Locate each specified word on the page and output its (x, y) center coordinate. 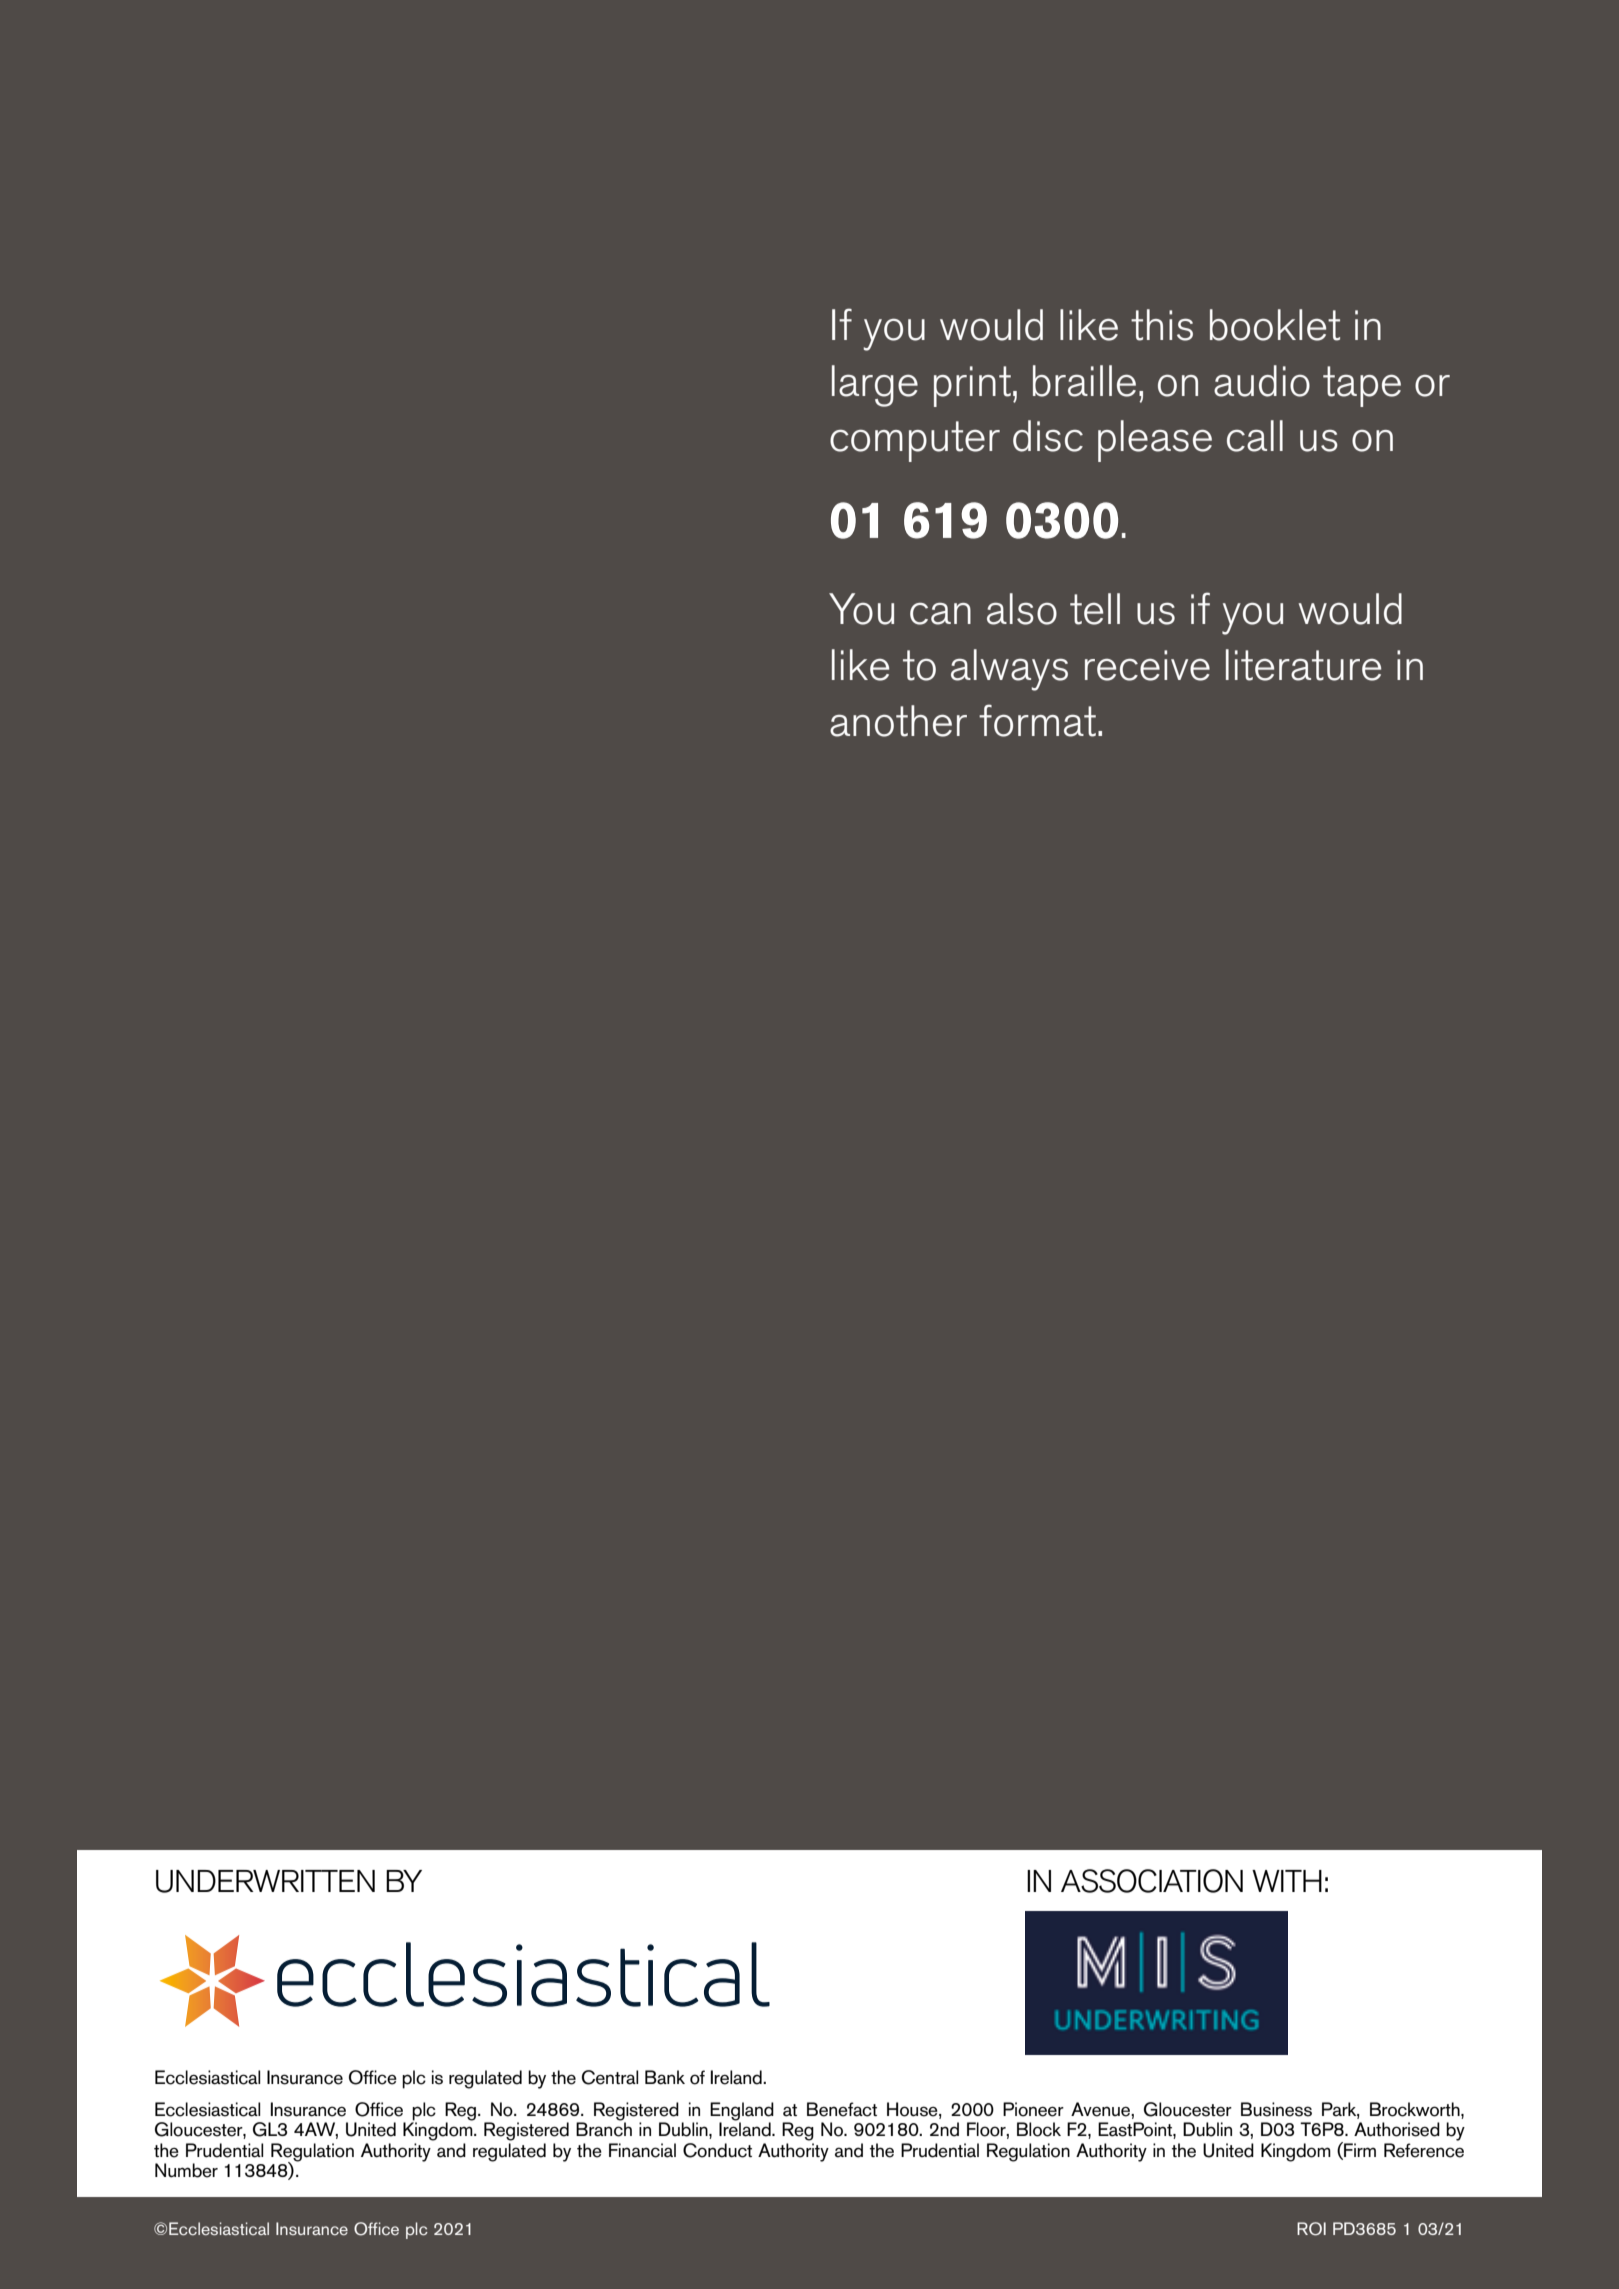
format (1039, 720)
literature (1303, 665)
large (875, 386)
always (1009, 670)
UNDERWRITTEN (265, 1881)
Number (186, 2170)
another (898, 721)
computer (915, 441)
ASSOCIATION (1152, 1881)
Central (610, 2077)
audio (1262, 381)
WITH (1287, 1881)
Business (1276, 2109)
